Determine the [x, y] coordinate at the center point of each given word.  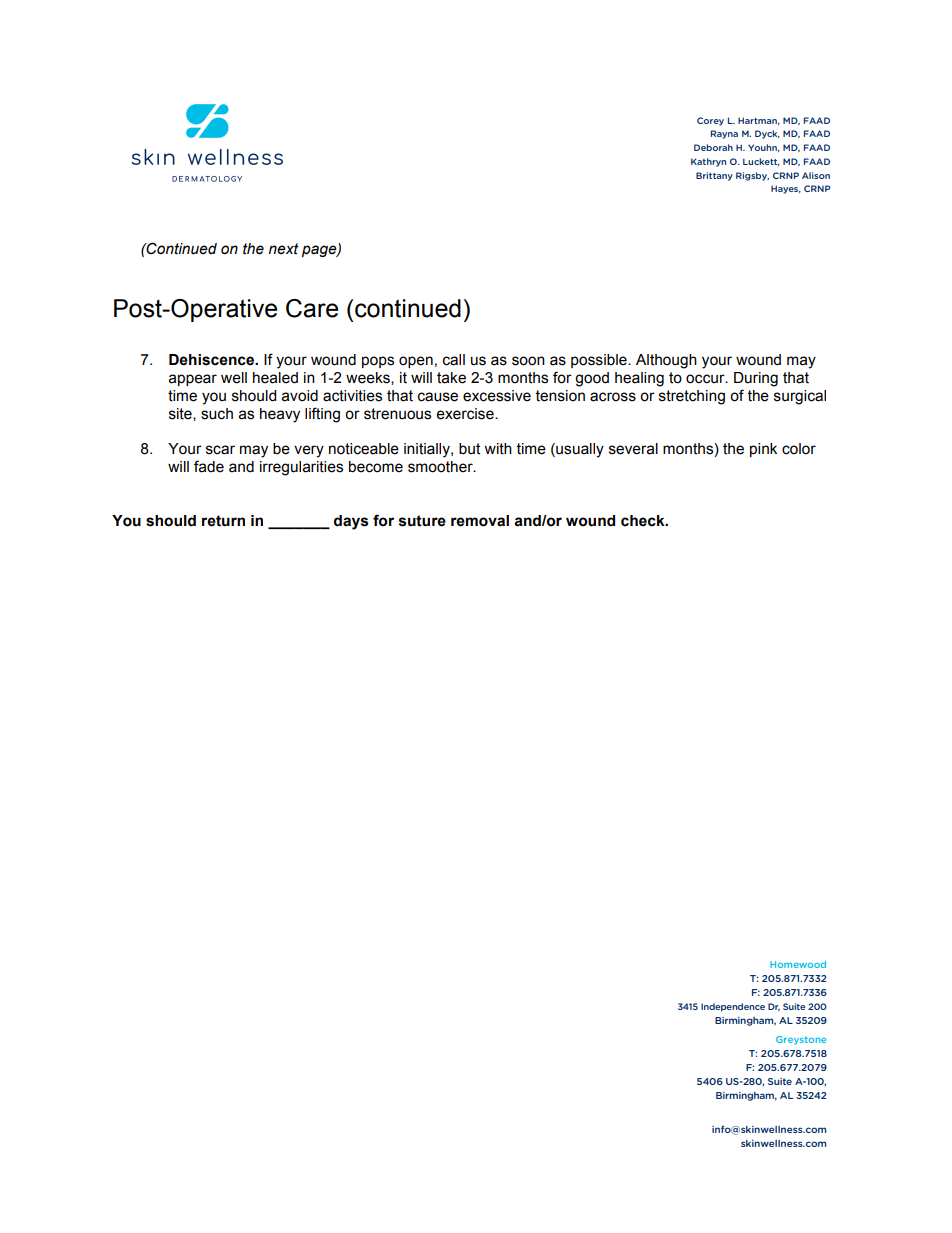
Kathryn [708, 162]
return [223, 521]
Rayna [724, 134]
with [498, 449]
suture [422, 521]
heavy [280, 415]
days [351, 522]
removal [480, 521]
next [284, 249]
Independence [733, 1007]
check [644, 521]
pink [763, 450]
